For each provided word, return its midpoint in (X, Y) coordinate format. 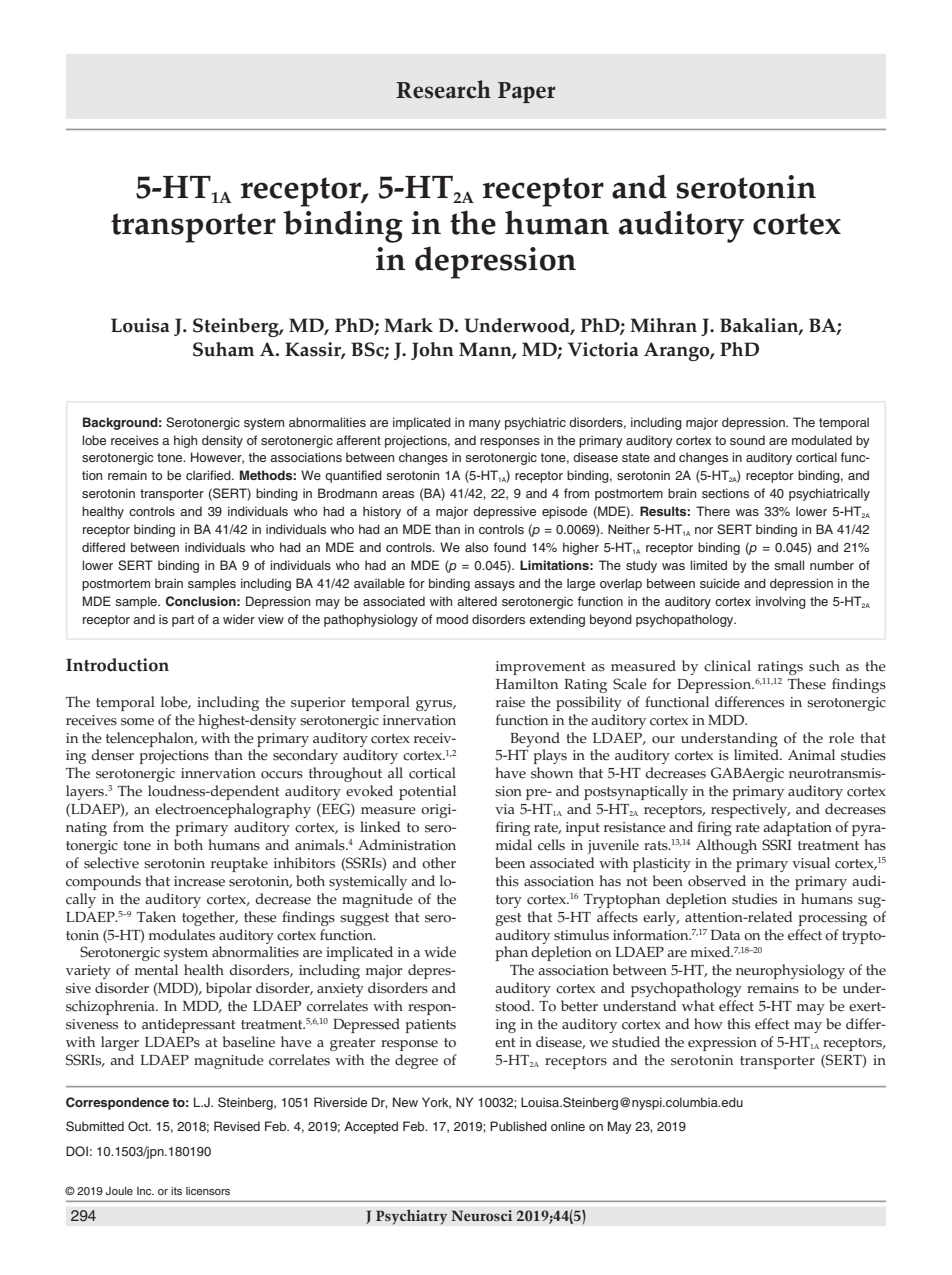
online (568, 1126)
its (176, 1191)
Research (443, 89)
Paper (526, 92)
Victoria (603, 349)
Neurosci (481, 1215)
